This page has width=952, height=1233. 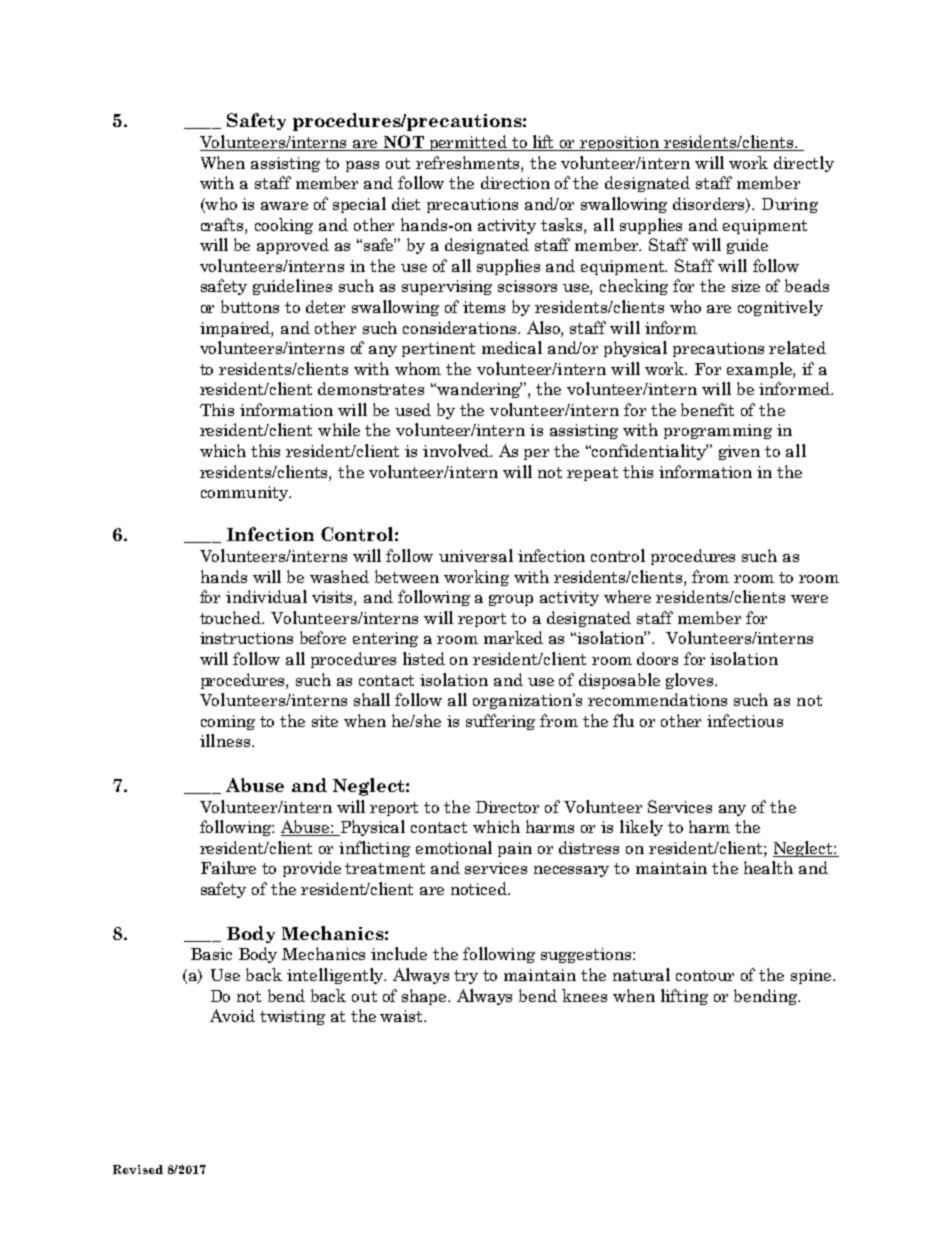 I want to click on crafts, so click(x=223, y=224).
